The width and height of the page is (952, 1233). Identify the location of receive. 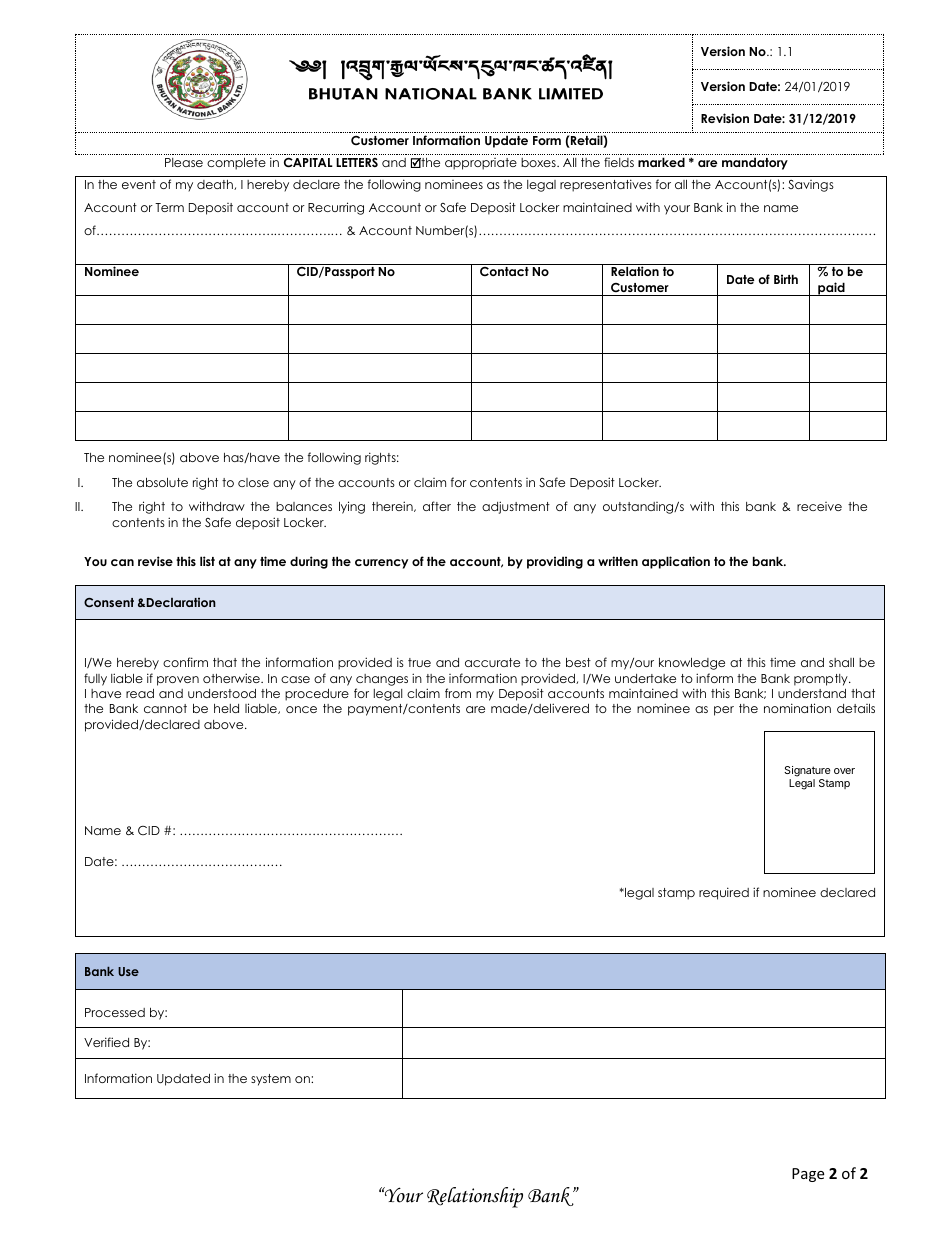
(819, 506).
